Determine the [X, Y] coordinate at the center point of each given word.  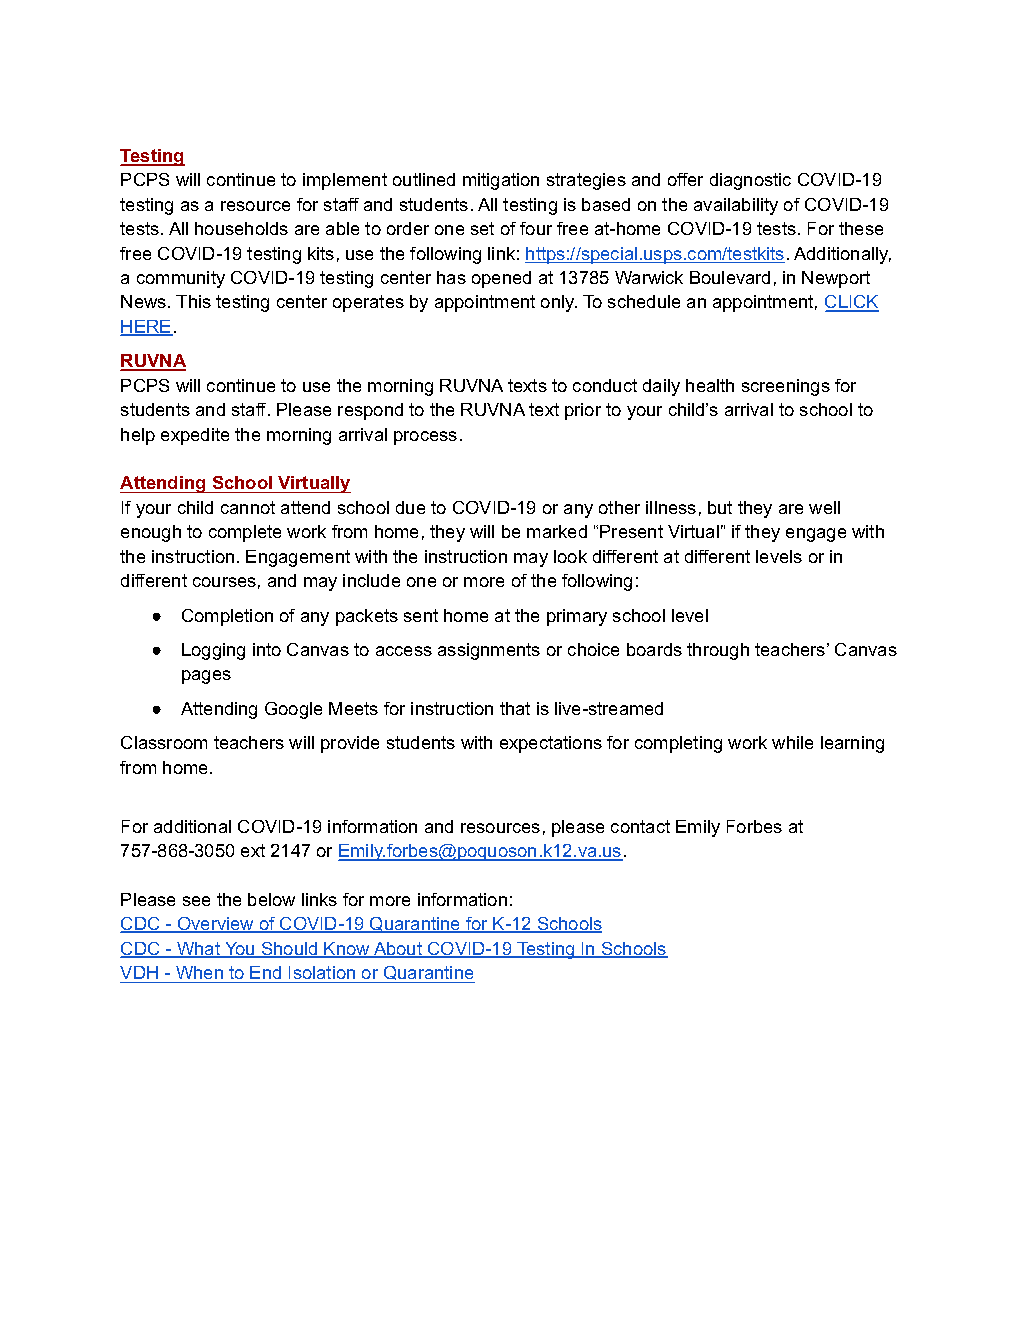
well [824, 507]
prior [583, 411]
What [199, 950]
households [241, 228]
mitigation [501, 181]
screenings [786, 387]
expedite [195, 436]
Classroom [164, 742]
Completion [227, 617]
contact [640, 826]
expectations [551, 744]
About [398, 950]
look [570, 556]
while [792, 742]
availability [736, 206]
